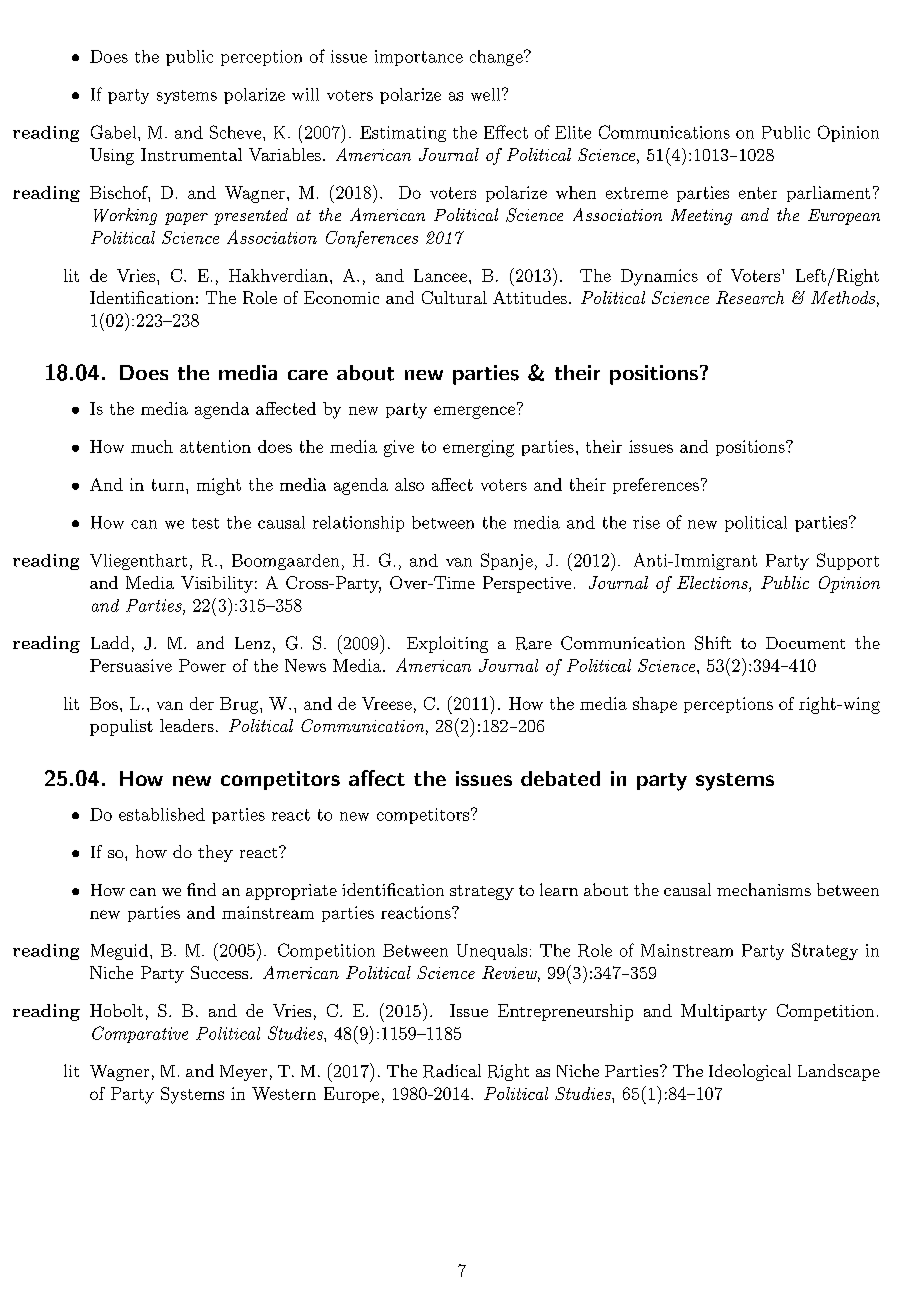 The image size is (924, 1308). What do you see at coordinates (750, 297) in the document?
I see `Research` at bounding box center [750, 297].
